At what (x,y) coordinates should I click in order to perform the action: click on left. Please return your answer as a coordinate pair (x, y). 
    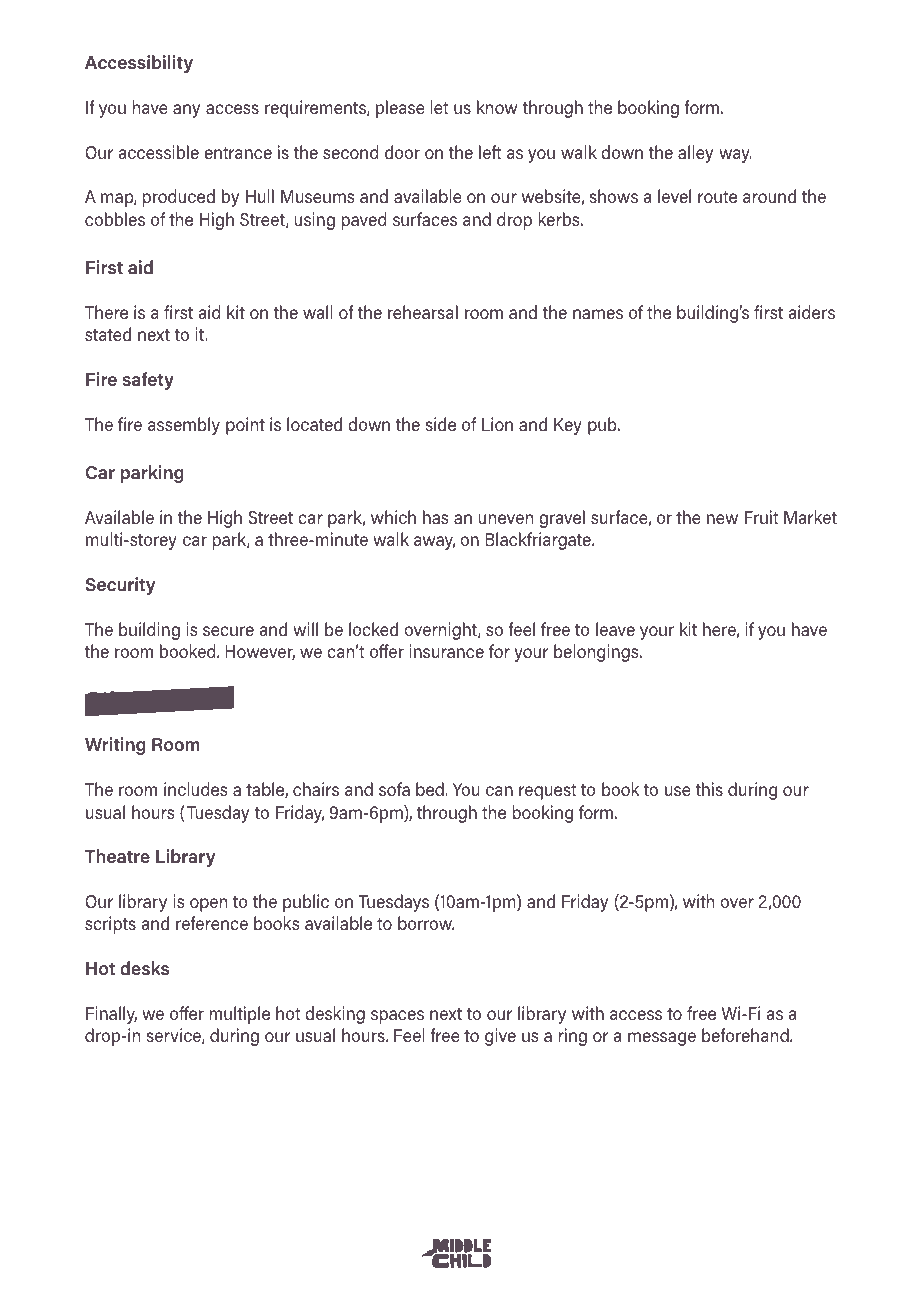
    Looking at the image, I should click on (490, 152).
